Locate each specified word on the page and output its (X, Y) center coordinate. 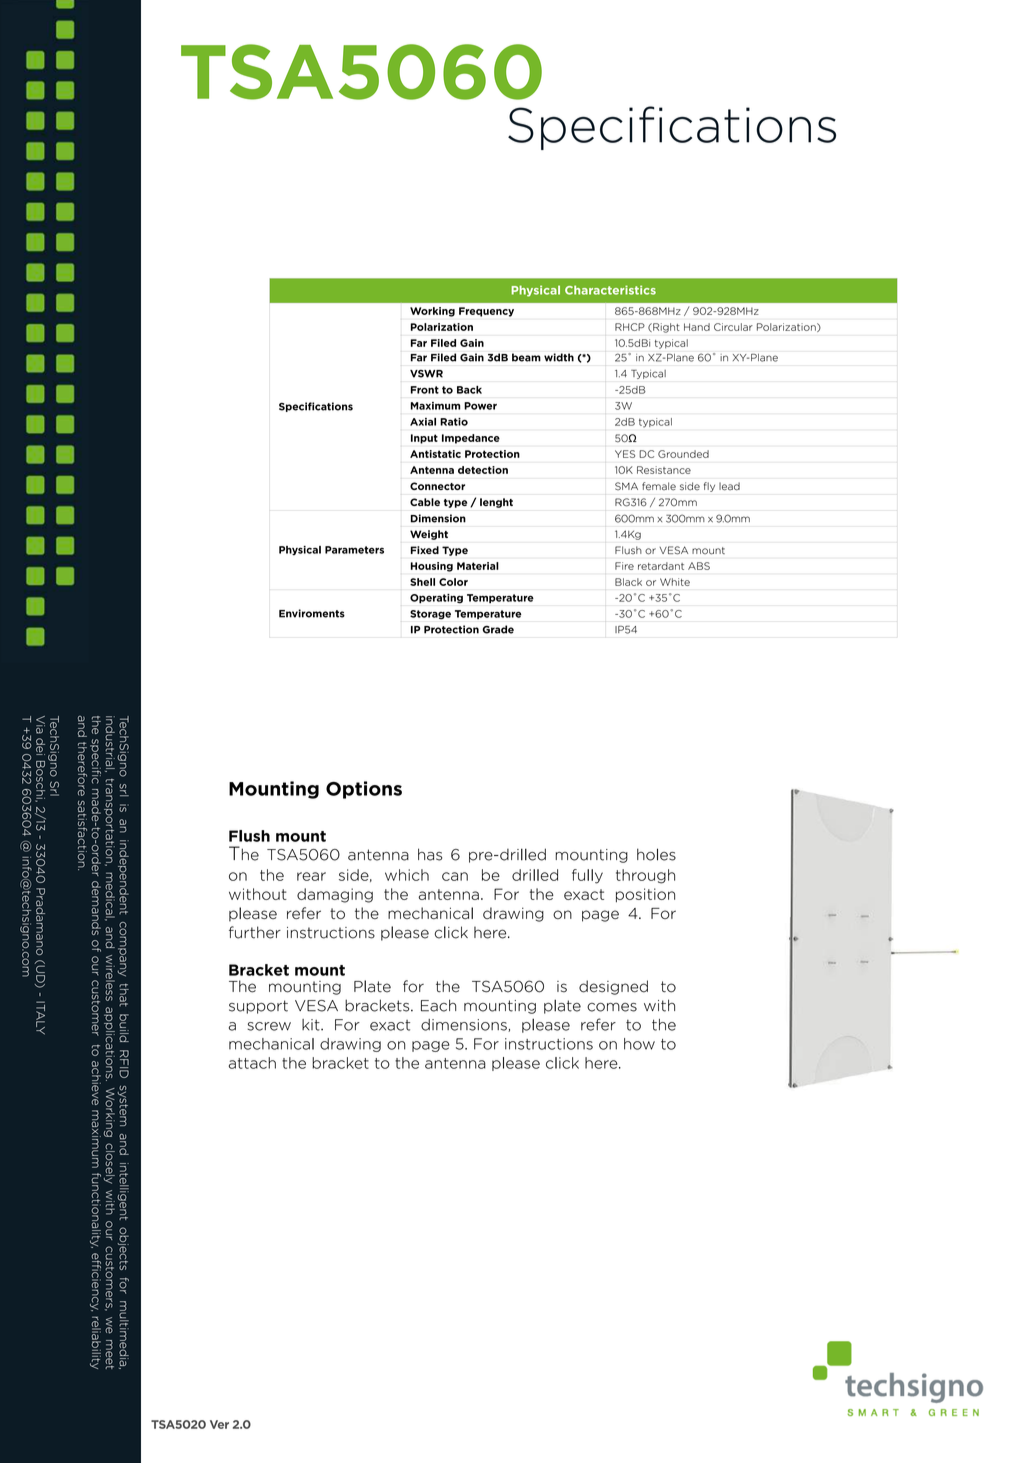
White (675, 582)
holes (656, 854)
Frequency (486, 312)
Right (665, 328)
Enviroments (312, 613)
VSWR (426, 374)
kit (312, 1025)
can (455, 876)
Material (478, 566)
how (639, 1044)
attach (252, 1063)
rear (311, 876)
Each (438, 1005)
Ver (219, 1424)
